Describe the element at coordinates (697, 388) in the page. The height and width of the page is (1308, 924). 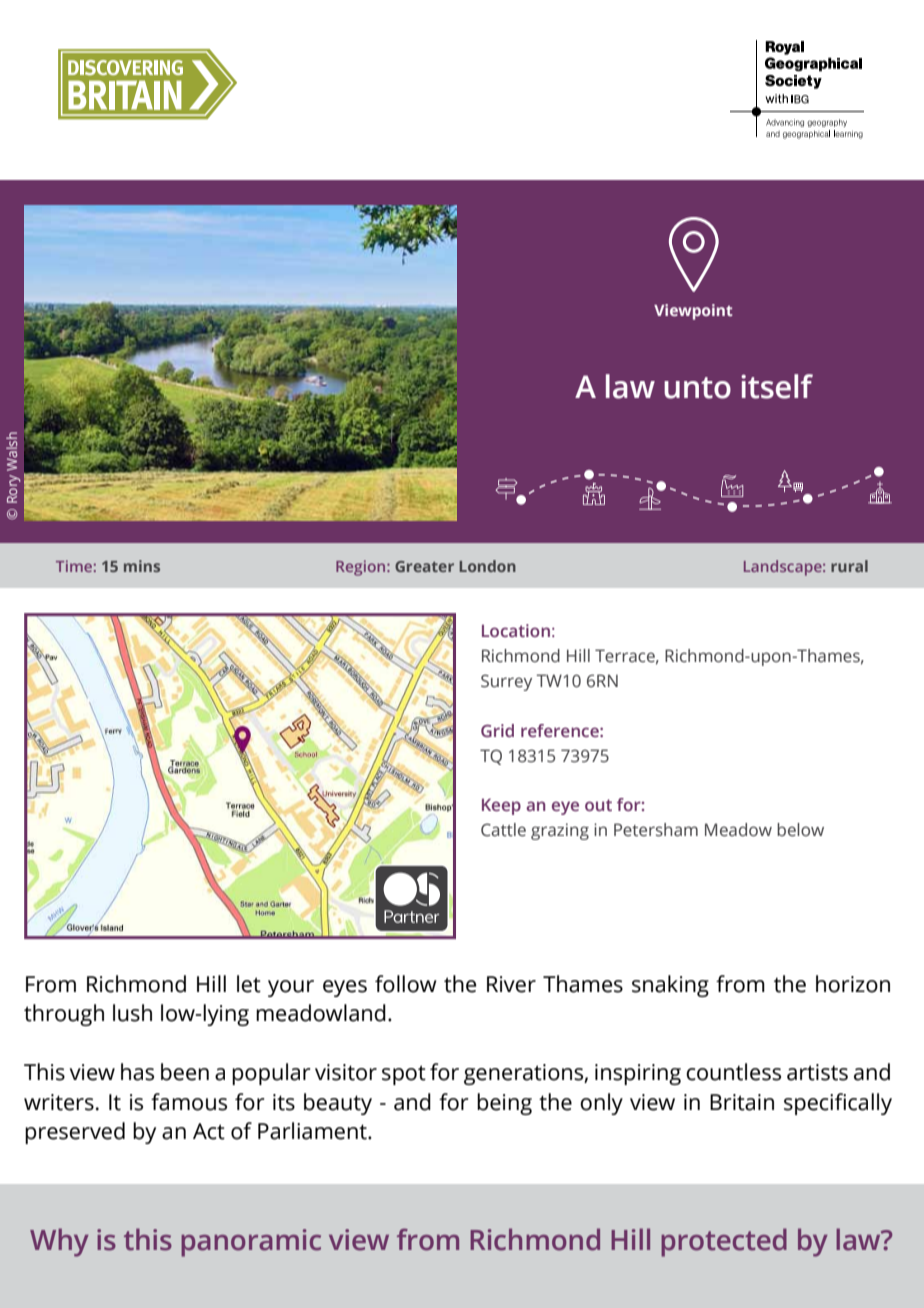
I see `unto` at that location.
